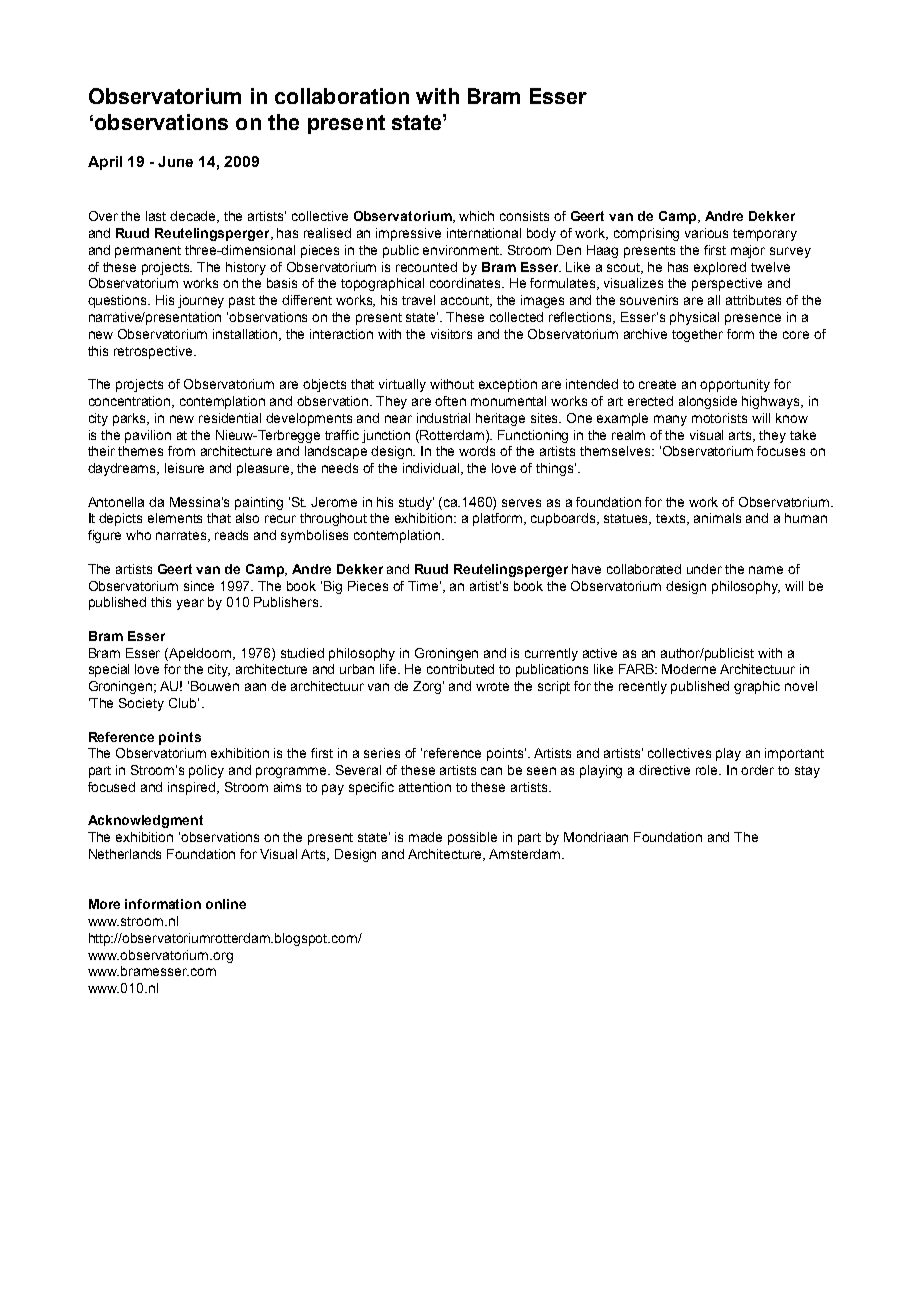  What do you see at coordinates (472, 838) in the screenshot?
I see `possible` at bounding box center [472, 838].
